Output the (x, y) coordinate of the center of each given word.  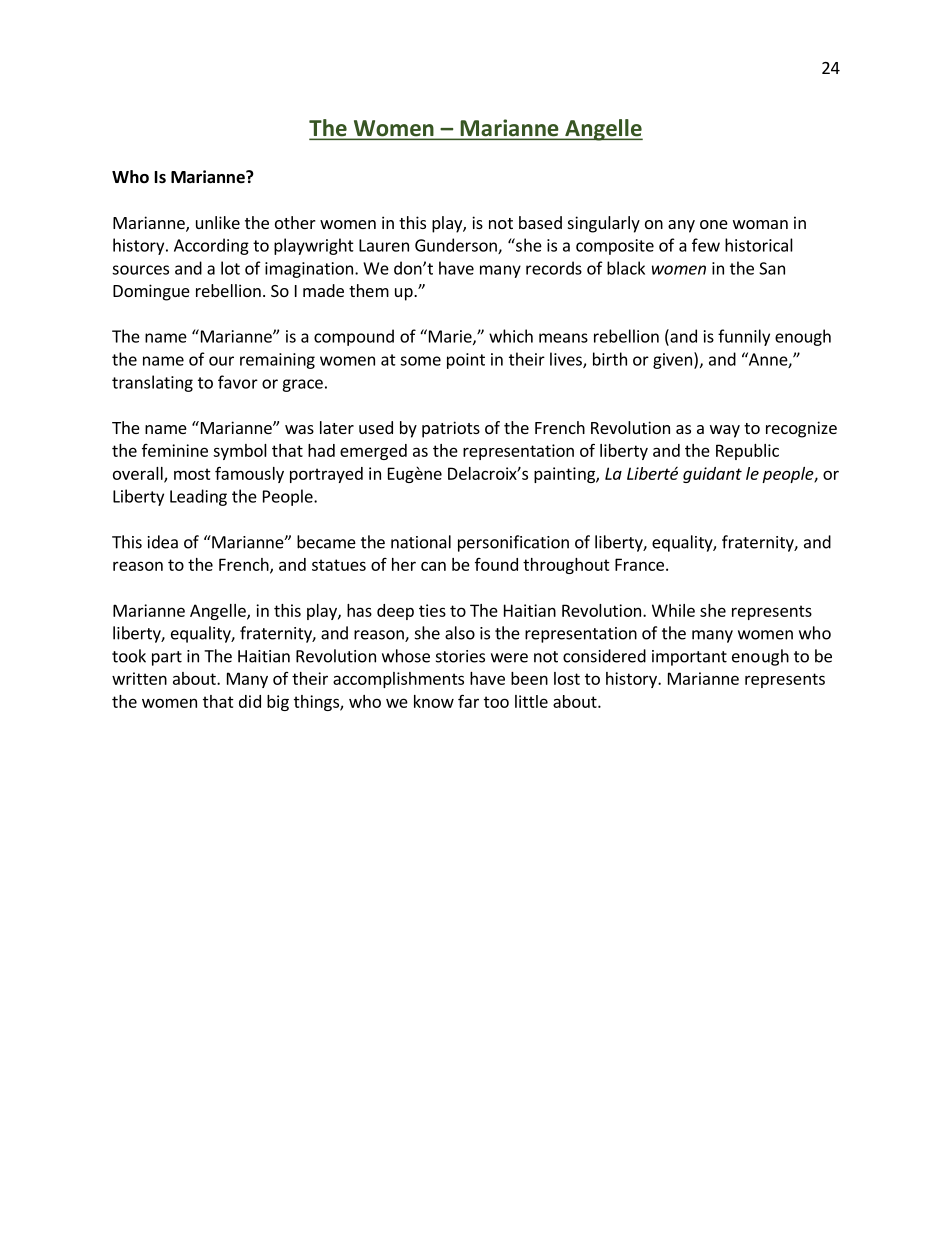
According (211, 246)
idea (163, 542)
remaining (277, 361)
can (433, 566)
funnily (744, 337)
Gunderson (457, 246)
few (706, 245)
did (250, 701)
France (639, 564)
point (466, 361)
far (468, 701)
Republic (747, 452)
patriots (451, 429)
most (192, 474)
